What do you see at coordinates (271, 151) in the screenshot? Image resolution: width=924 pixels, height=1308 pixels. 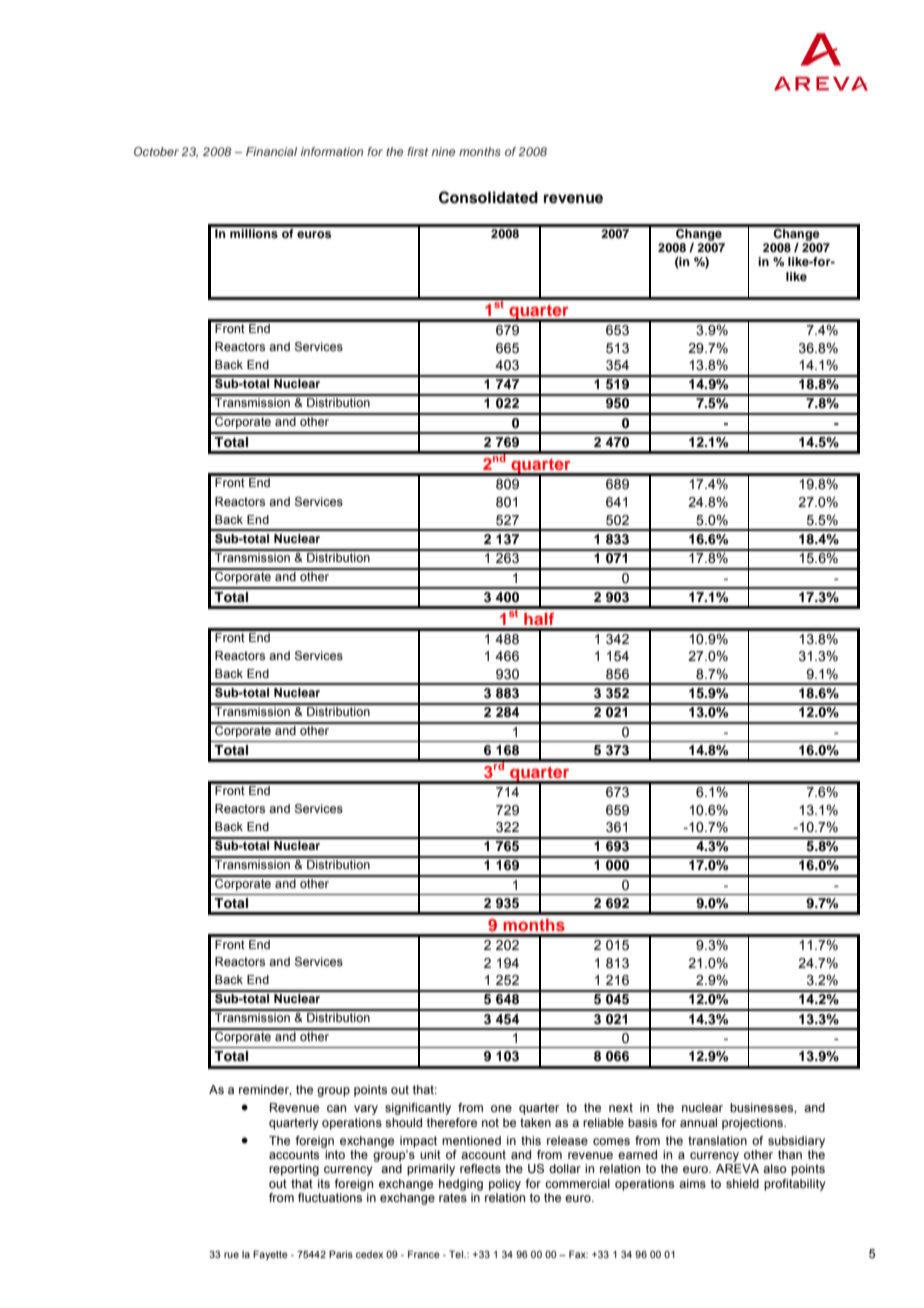 I see `Financial` at bounding box center [271, 151].
